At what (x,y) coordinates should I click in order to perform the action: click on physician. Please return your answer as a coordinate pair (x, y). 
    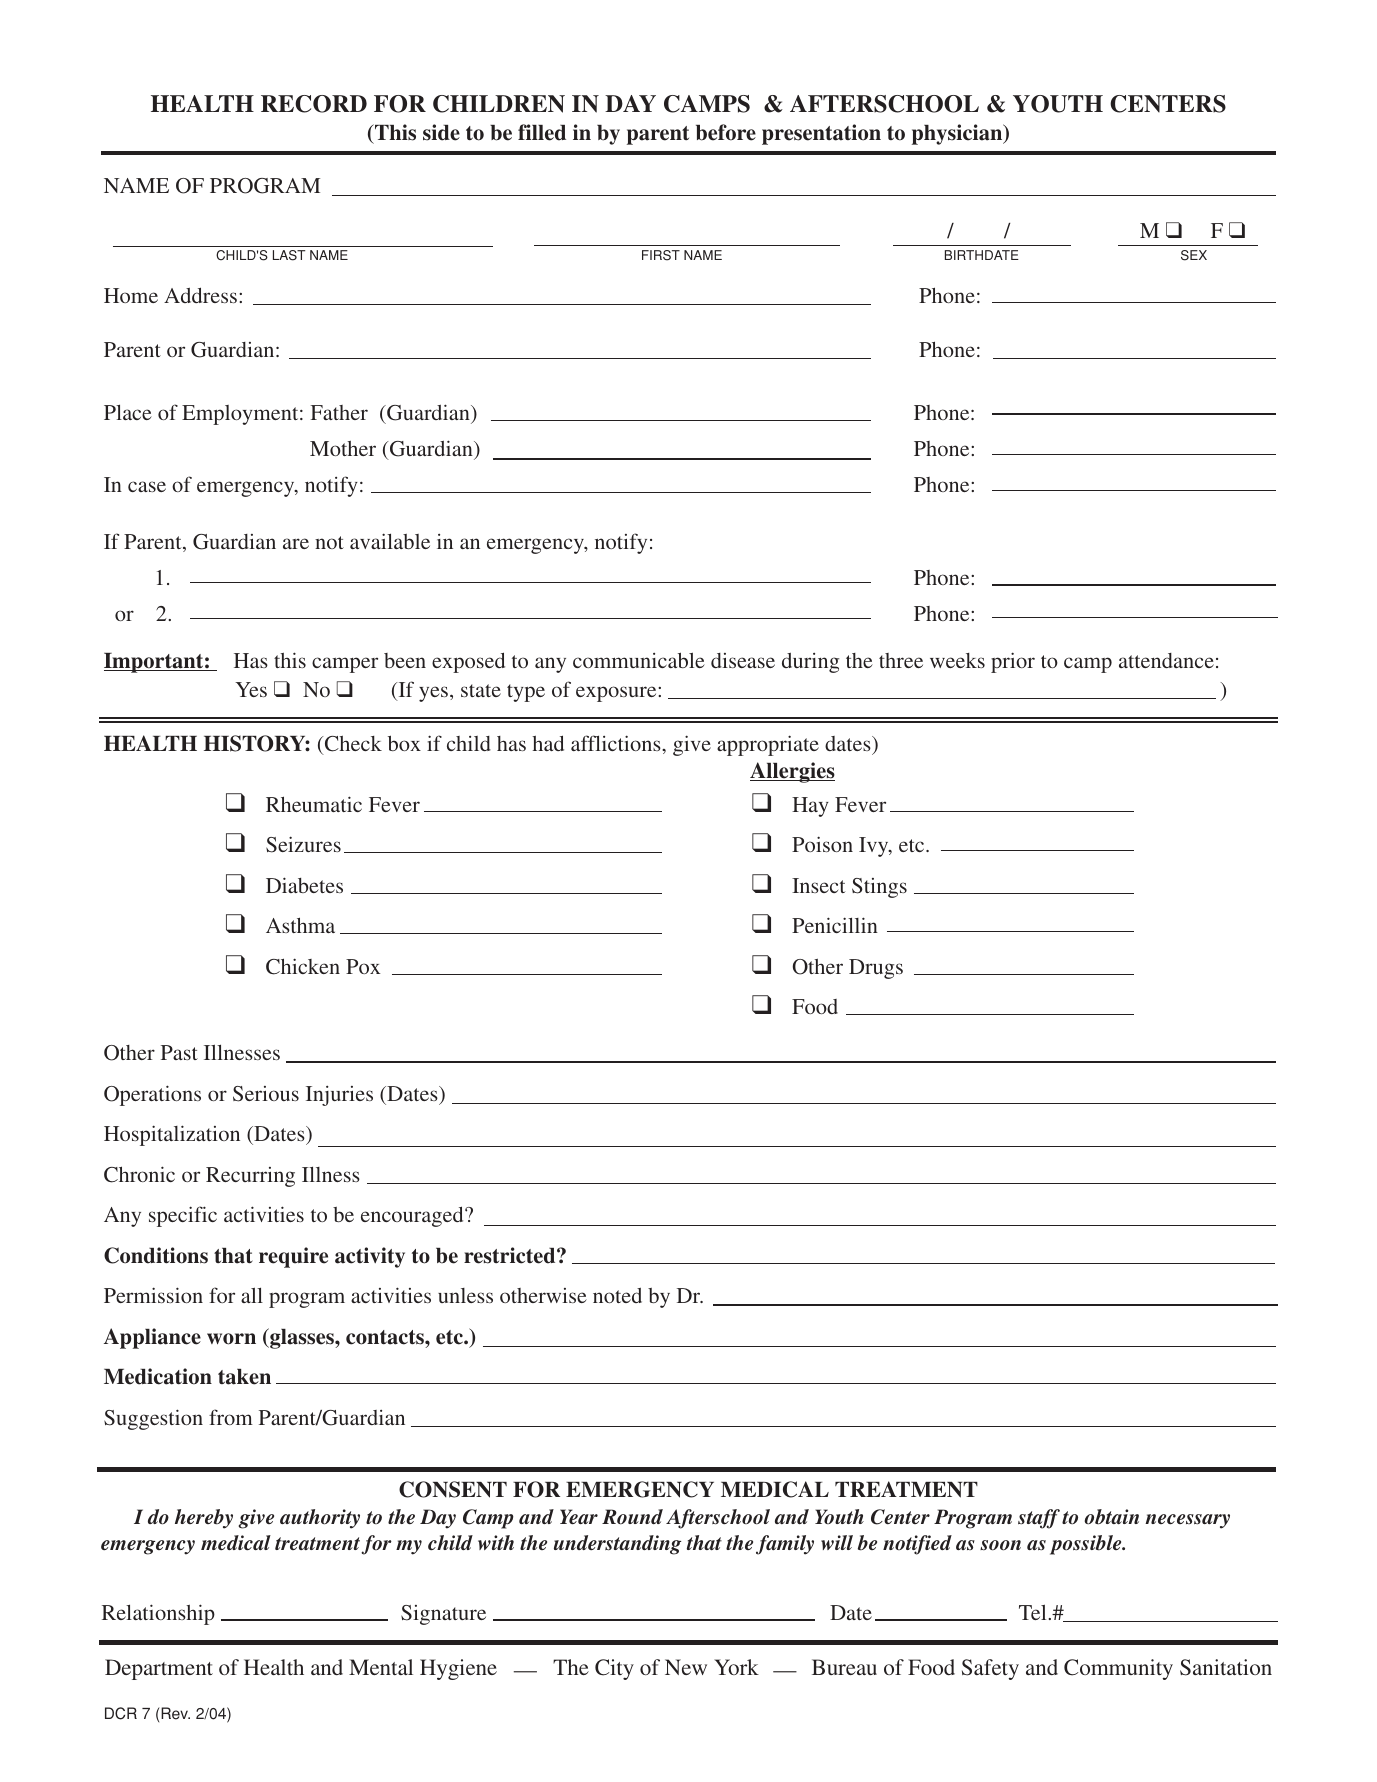
    Looking at the image, I should click on (958, 134).
